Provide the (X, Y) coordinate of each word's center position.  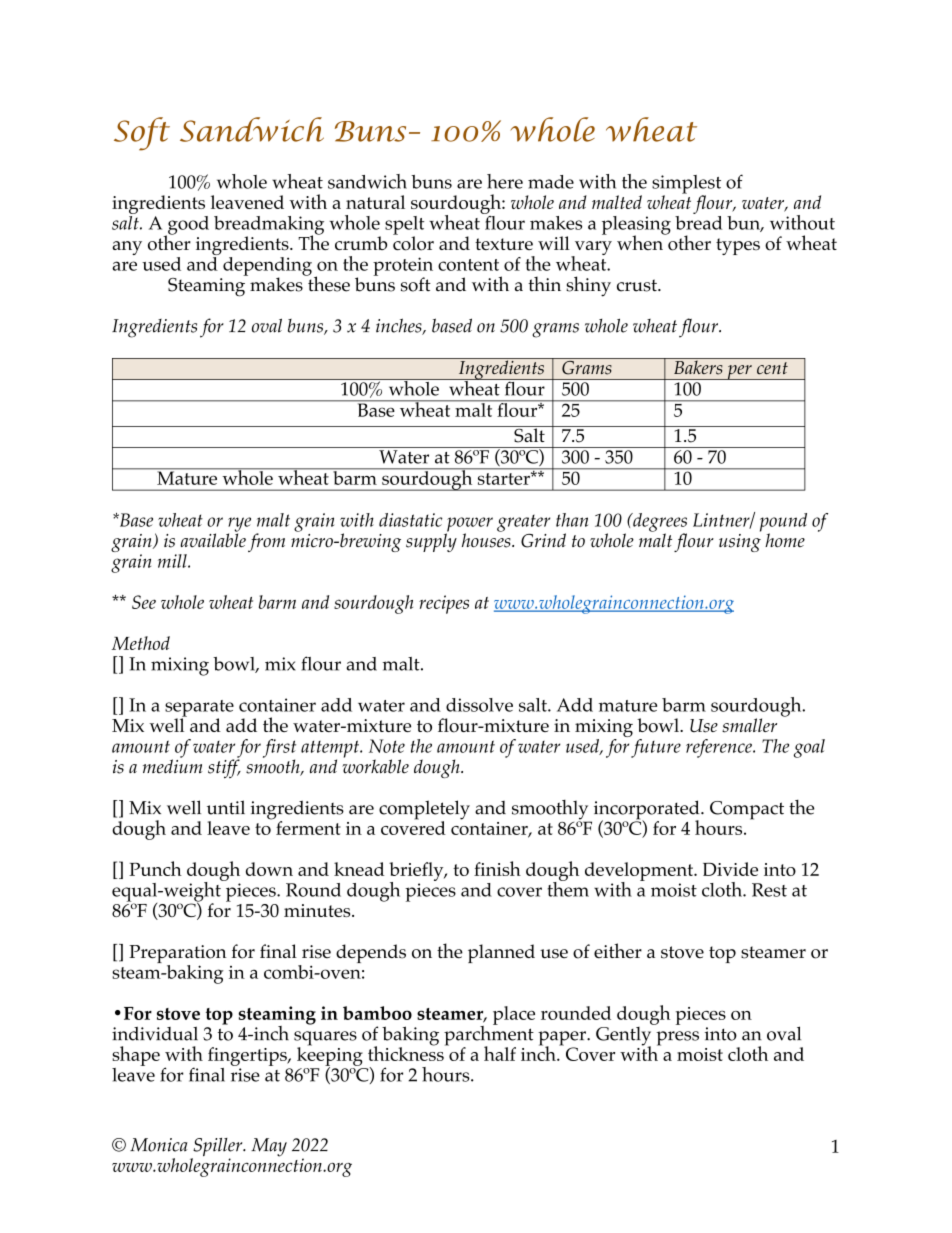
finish (497, 868)
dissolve (479, 705)
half (500, 1053)
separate (199, 709)
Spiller (218, 1148)
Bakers (698, 366)
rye (239, 525)
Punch (155, 868)
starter (505, 478)
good (187, 226)
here (505, 181)
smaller (749, 725)
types (738, 246)
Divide (730, 869)
